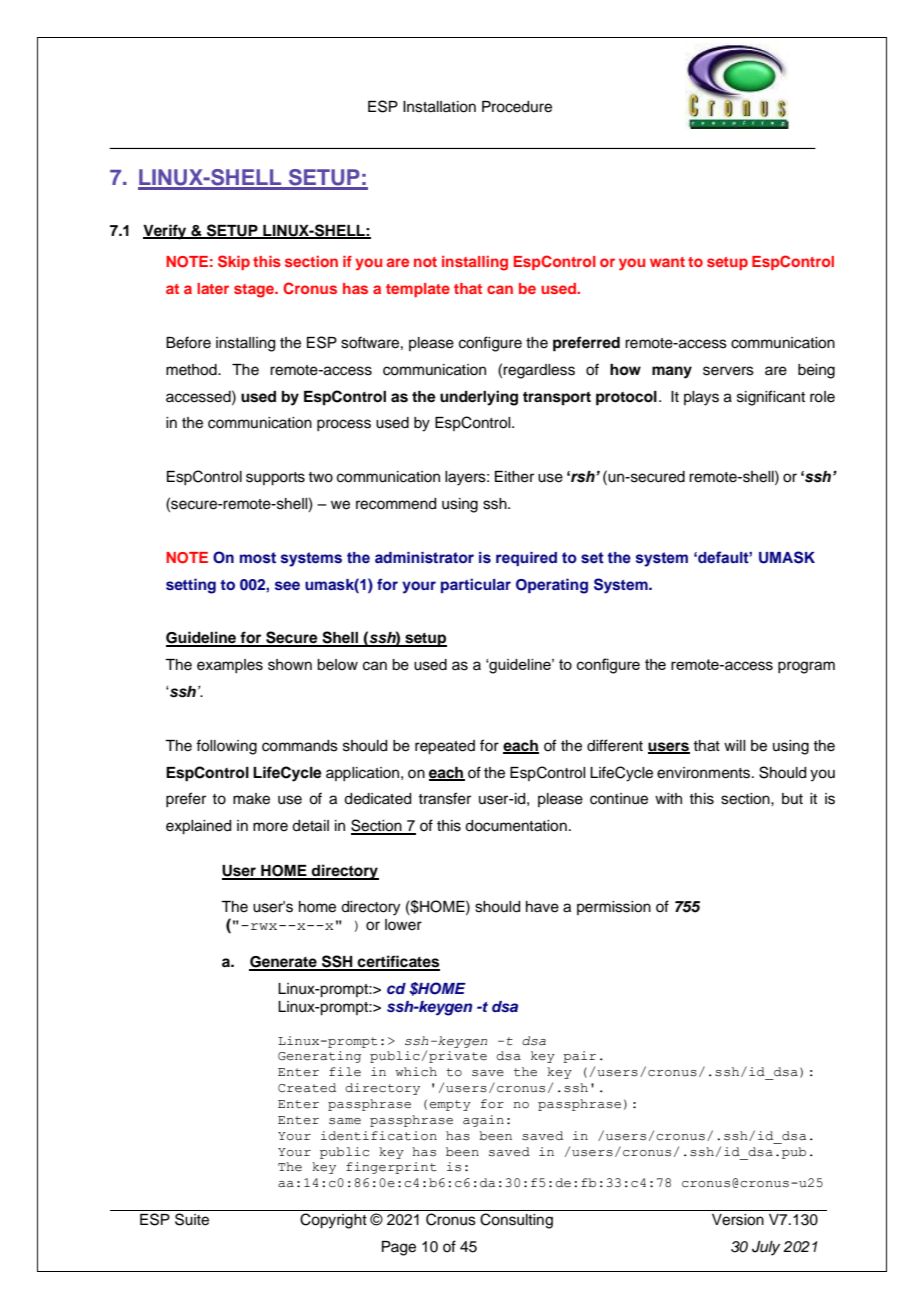 The image size is (924, 1309). Describe the element at coordinates (479, 398) in the screenshot. I see `underlying` at that location.
